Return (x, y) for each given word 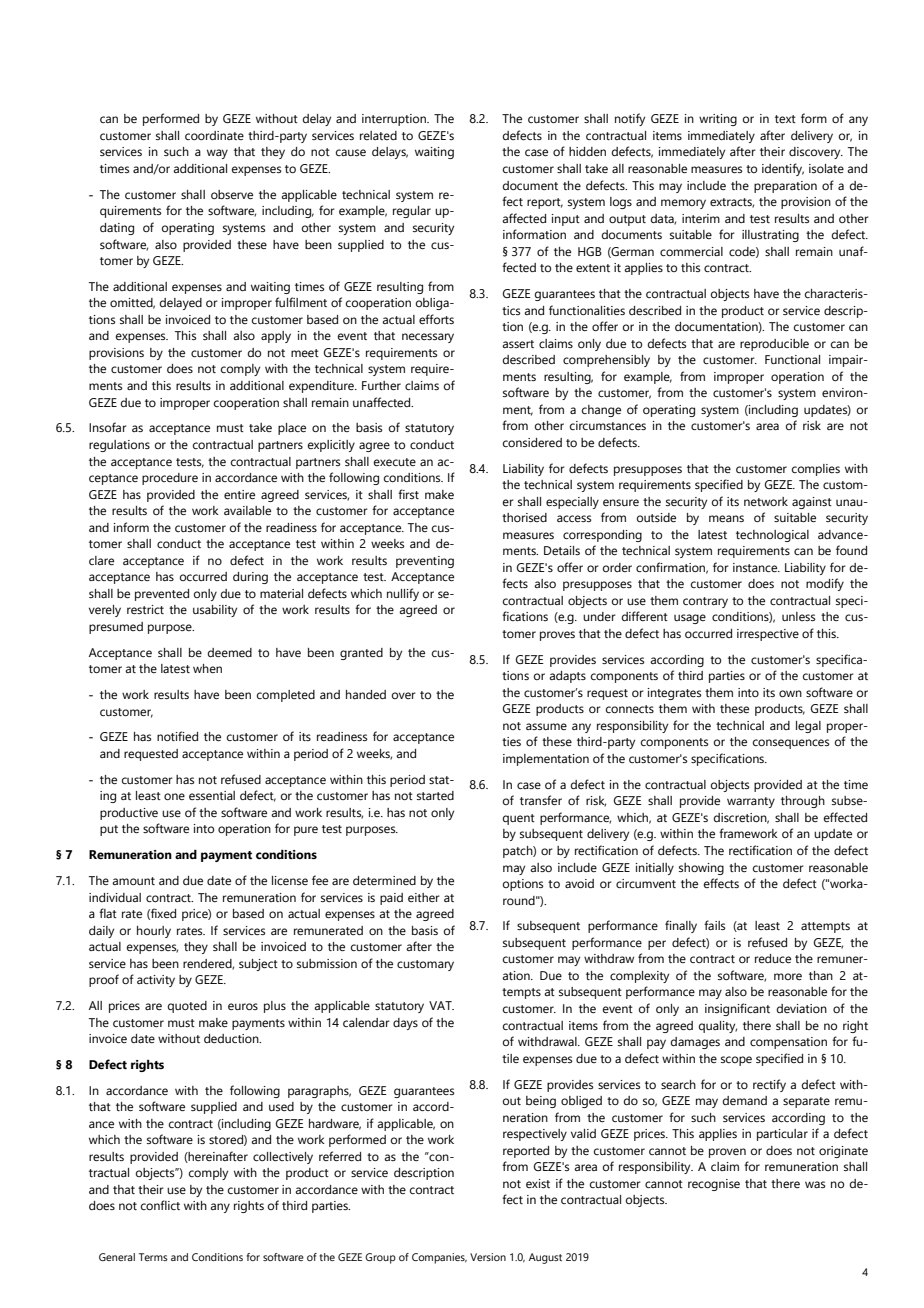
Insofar (108, 427)
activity (156, 981)
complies (816, 470)
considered (532, 442)
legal (808, 727)
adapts (567, 677)
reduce (773, 958)
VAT (441, 1005)
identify (783, 169)
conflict (160, 1205)
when (207, 668)
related (378, 135)
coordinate (214, 135)
